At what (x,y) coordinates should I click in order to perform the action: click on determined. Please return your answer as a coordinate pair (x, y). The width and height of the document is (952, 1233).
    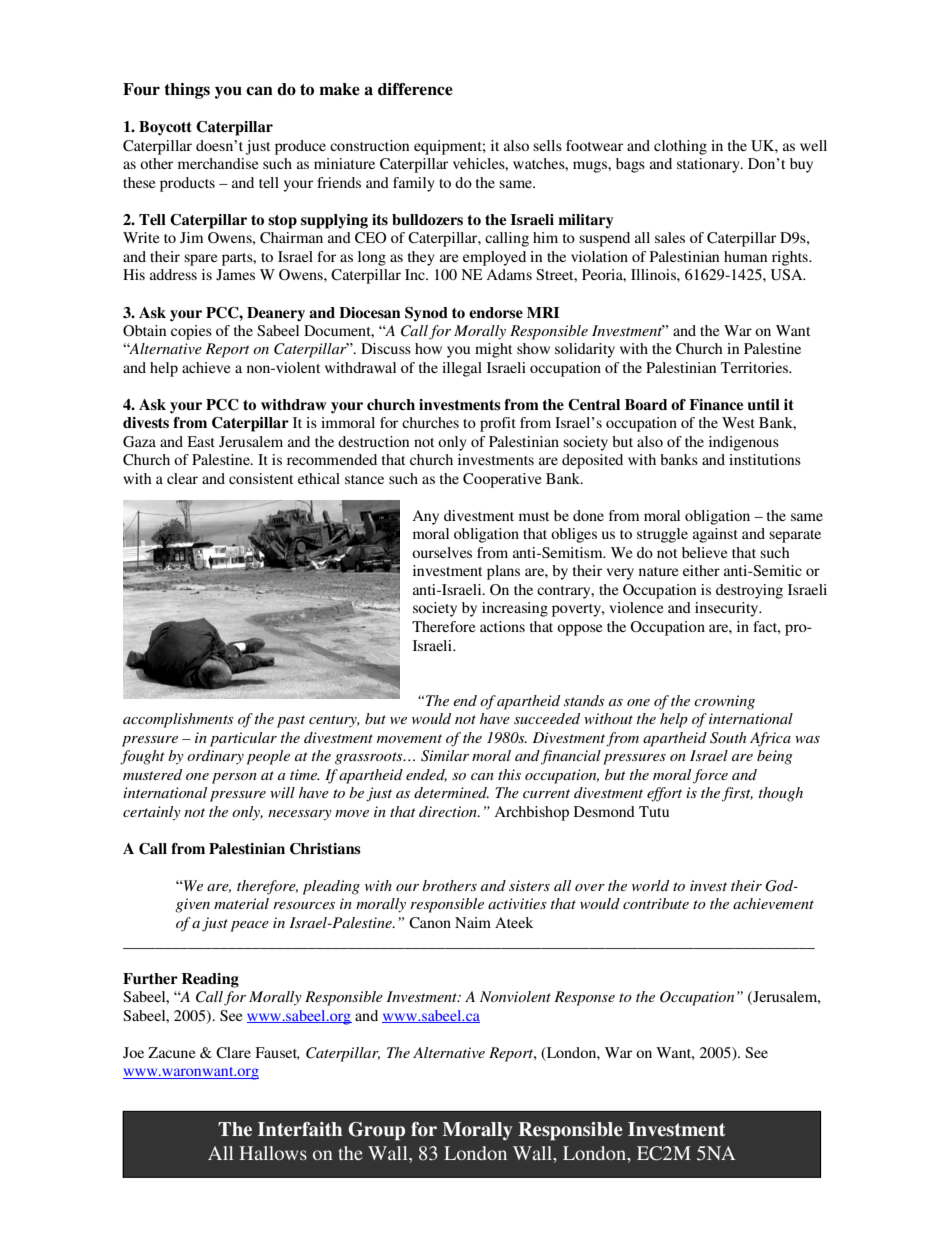
    Looking at the image, I should click on (451, 792).
